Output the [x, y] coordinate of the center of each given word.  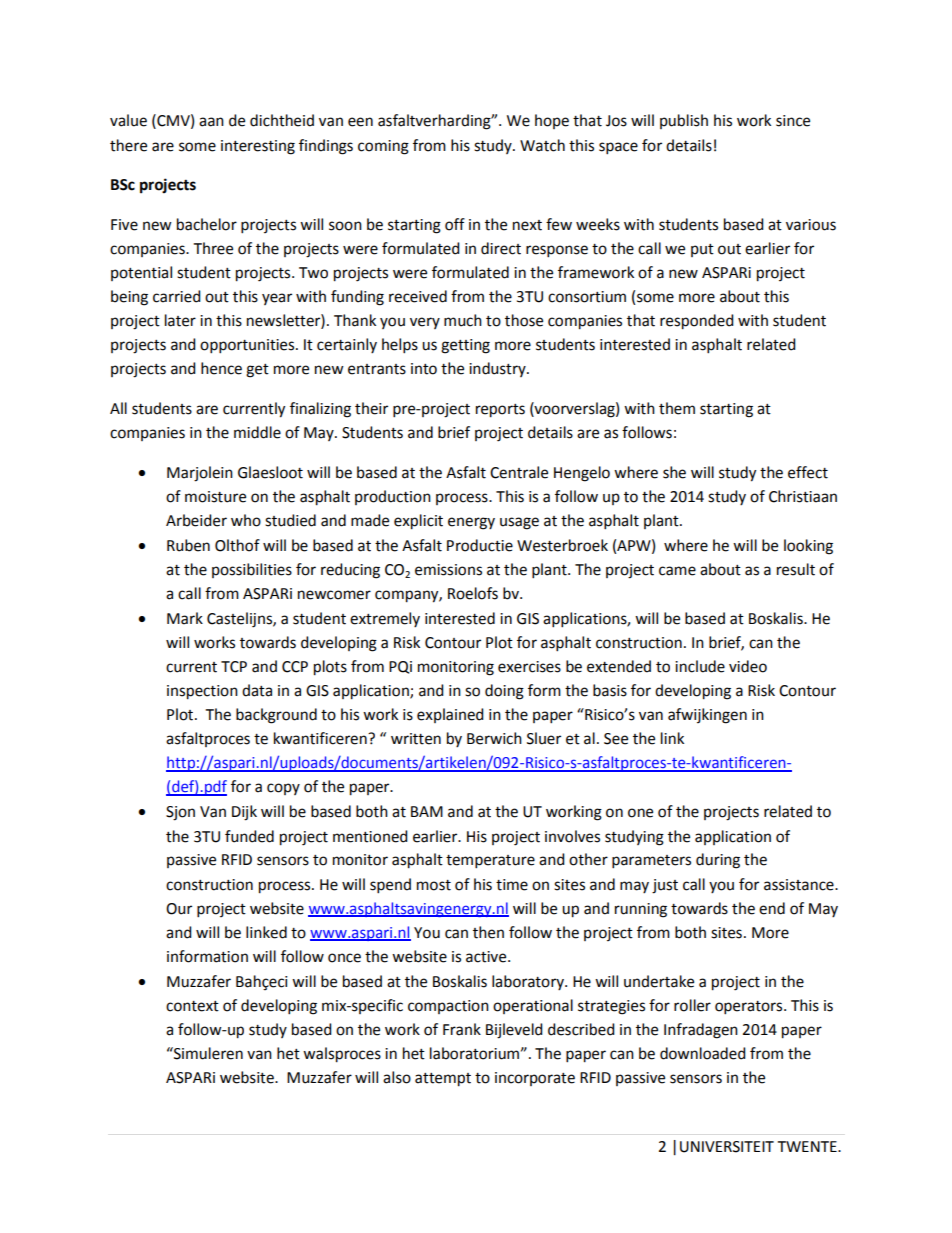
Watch [542, 145]
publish [684, 121]
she [674, 472]
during [718, 861]
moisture [215, 497]
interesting [258, 147]
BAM [427, 811]
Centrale [519, 472]
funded [249, 836]
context [192, 1006]
